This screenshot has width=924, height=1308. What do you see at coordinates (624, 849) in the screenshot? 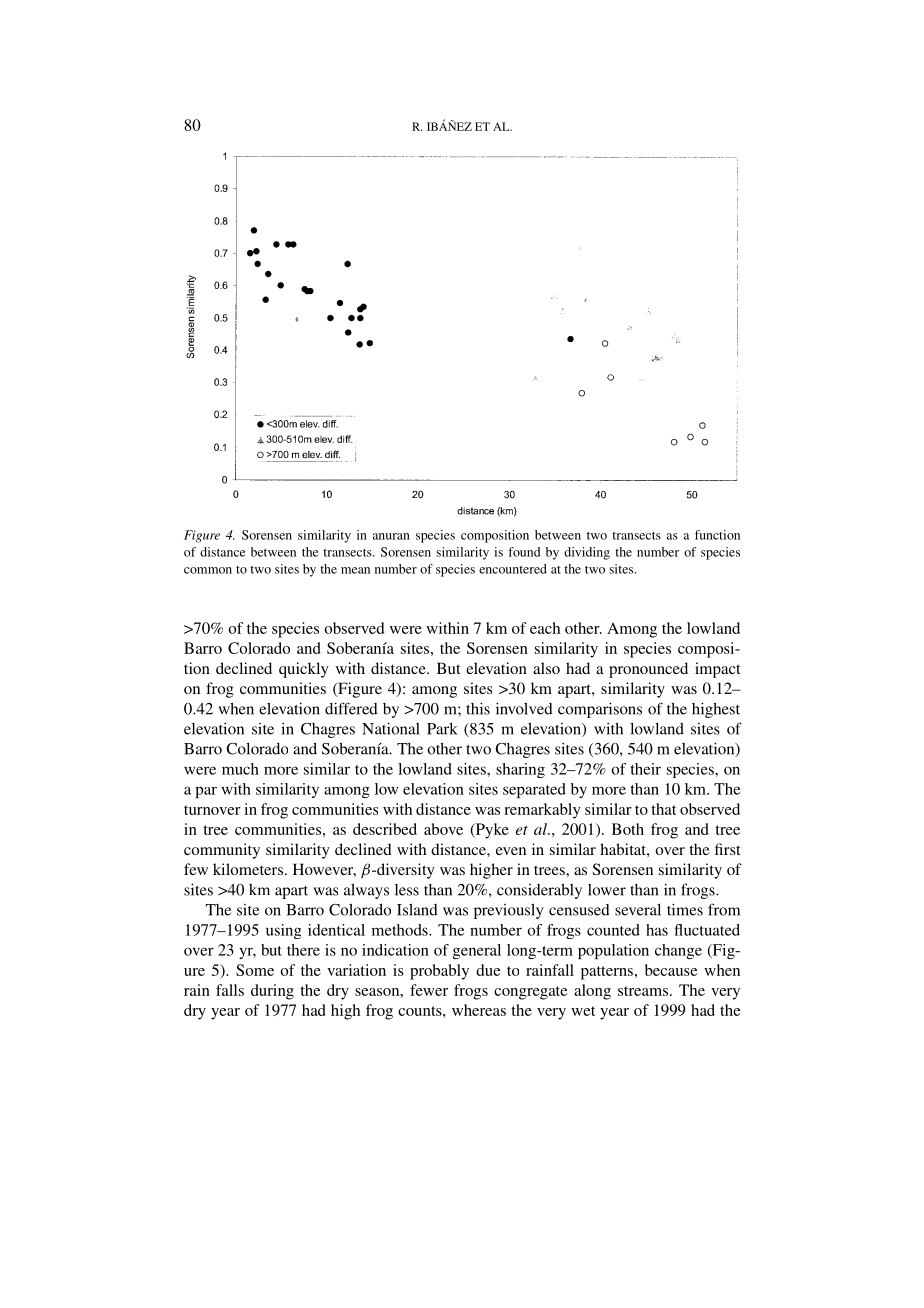
I see `habitat` at bounding box center [624, 849].
